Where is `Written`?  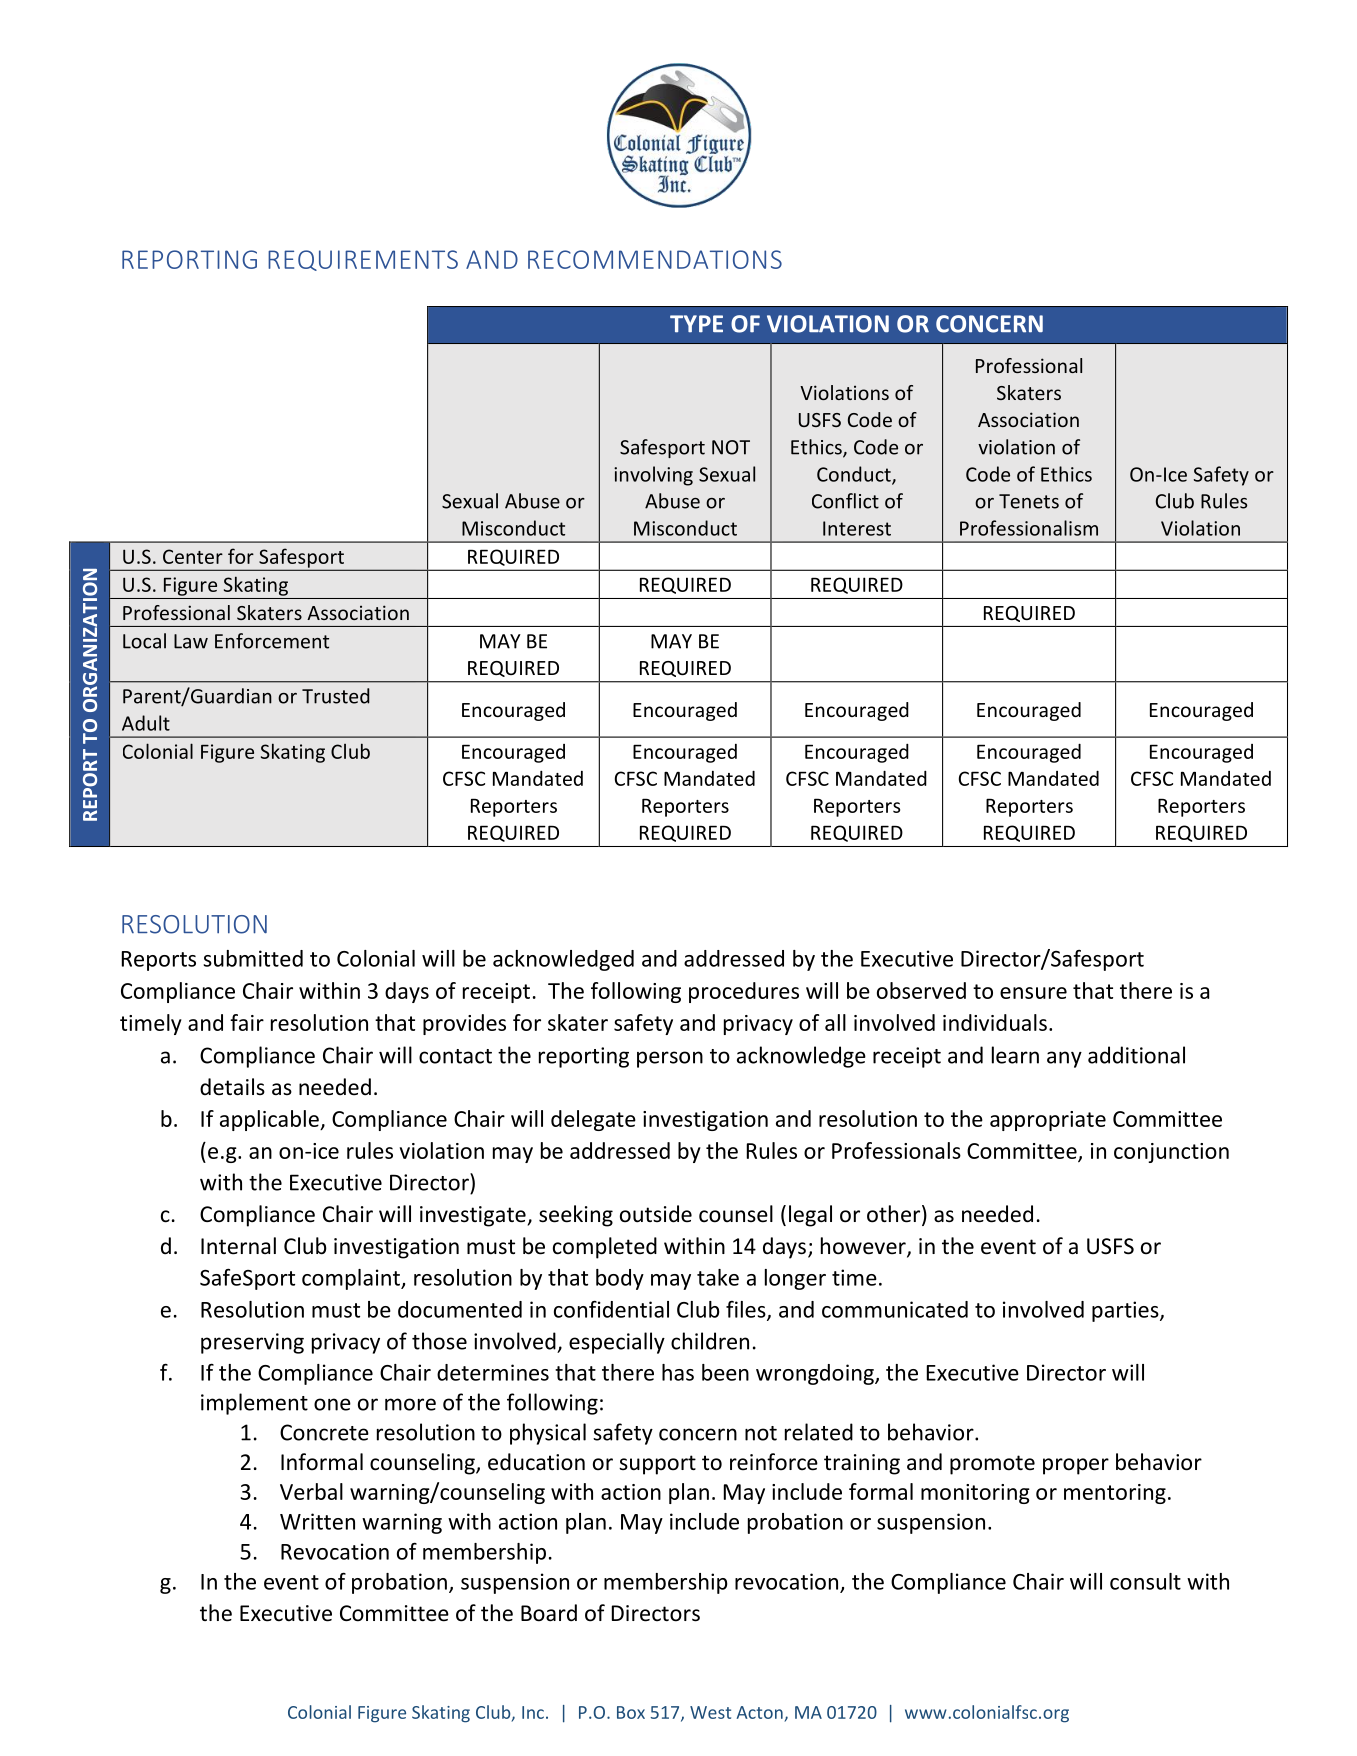 Written is located at coordinates (317, 1521).
